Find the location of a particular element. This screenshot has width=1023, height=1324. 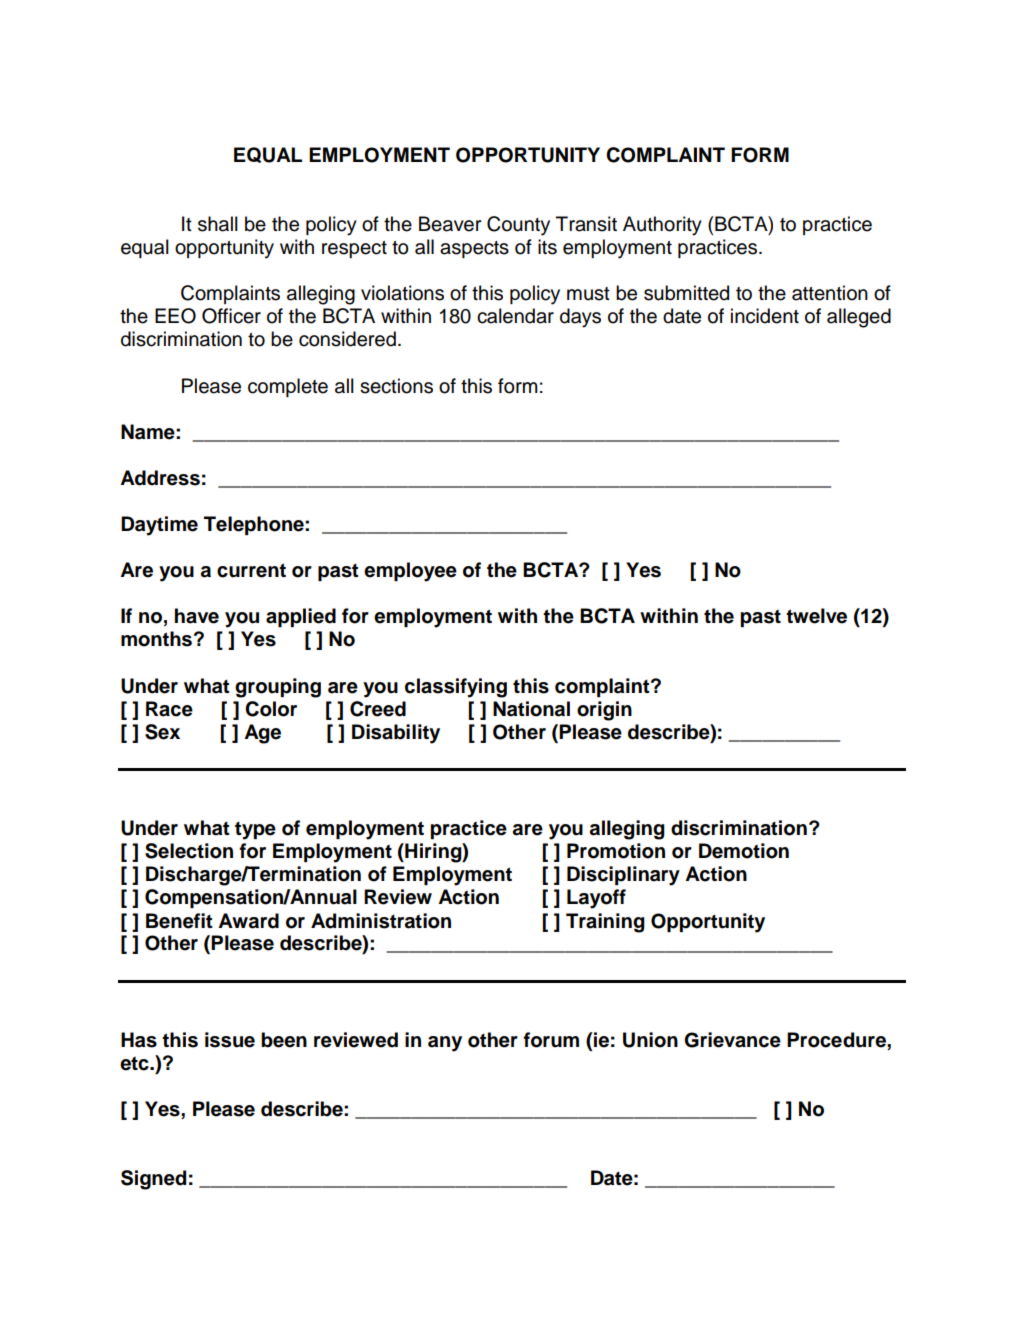

any is located at coordinates (445, 1044).
